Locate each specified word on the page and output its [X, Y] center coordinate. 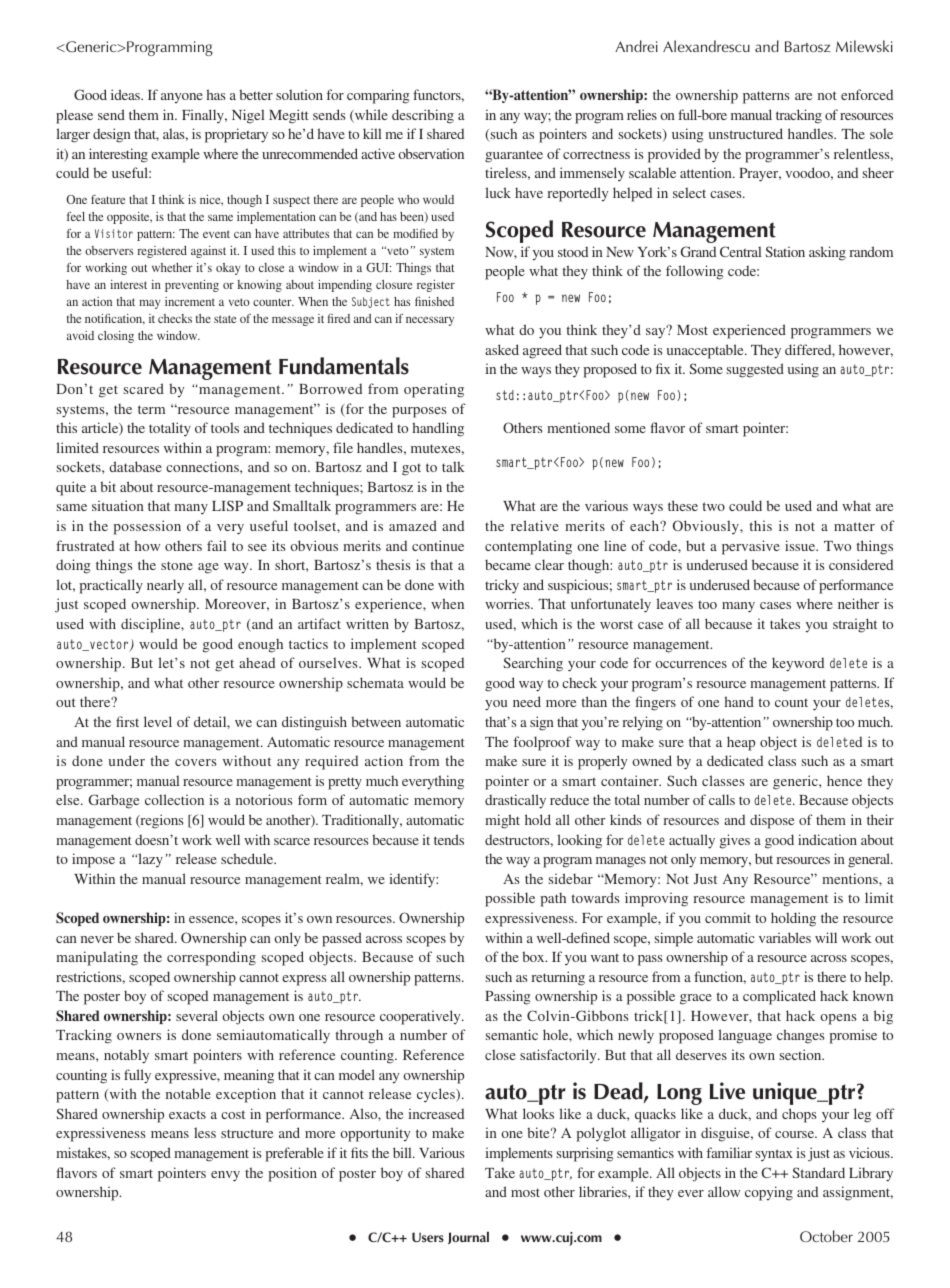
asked [502, 349]
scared [144, 388]
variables [785, 937]
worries [508, 603]
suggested [755, 370]
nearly [165, 586]
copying [769, 1193]
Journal [468, 1238]
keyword [798, 664]
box [534, 956]
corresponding [211, 958]
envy [225, 1176]
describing [423, 116]
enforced [867, 94]
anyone [182, 98]
